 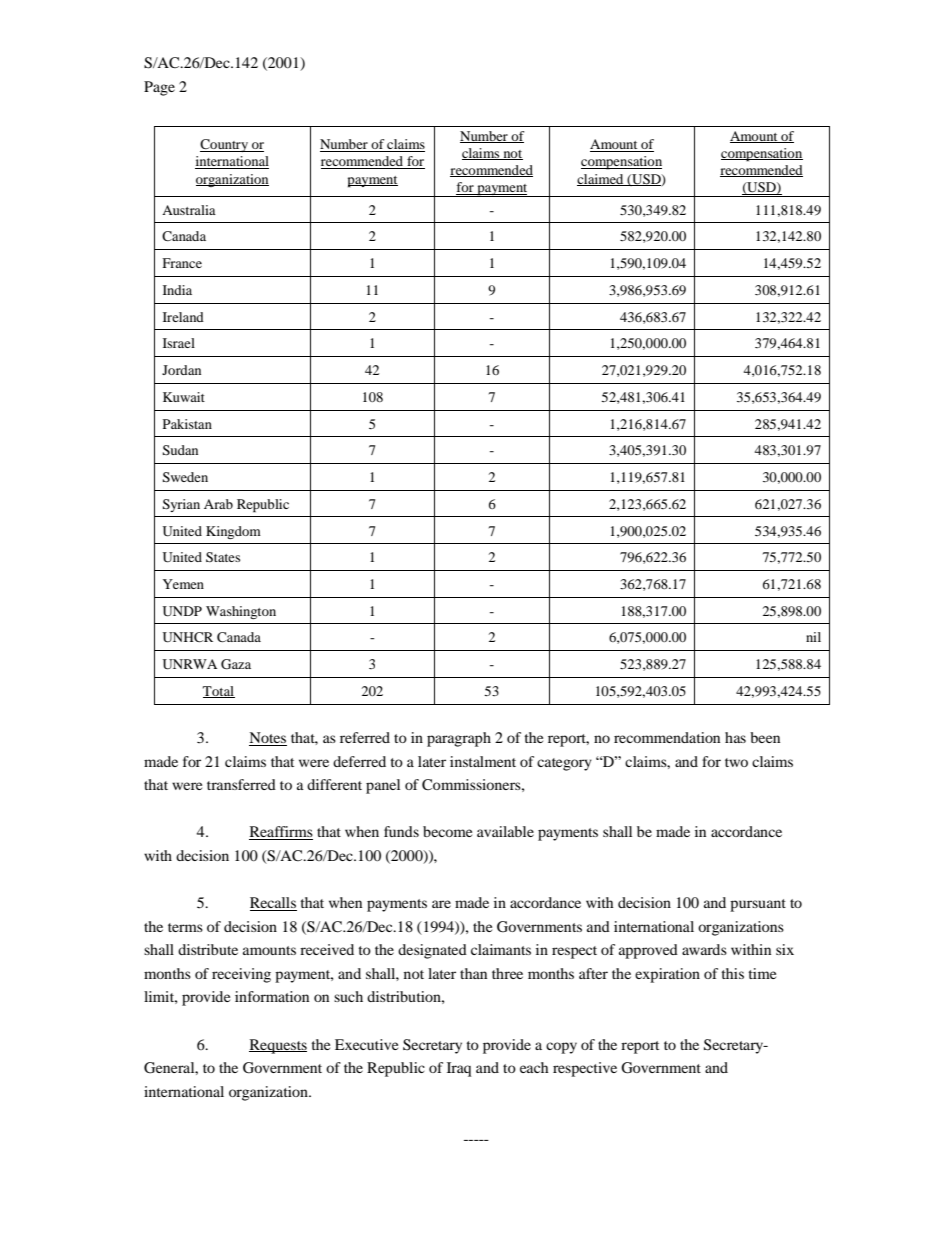 What do you see at coordinates (179, 343) in the page?
I see `Israel` at bounding box center [179, 343].
